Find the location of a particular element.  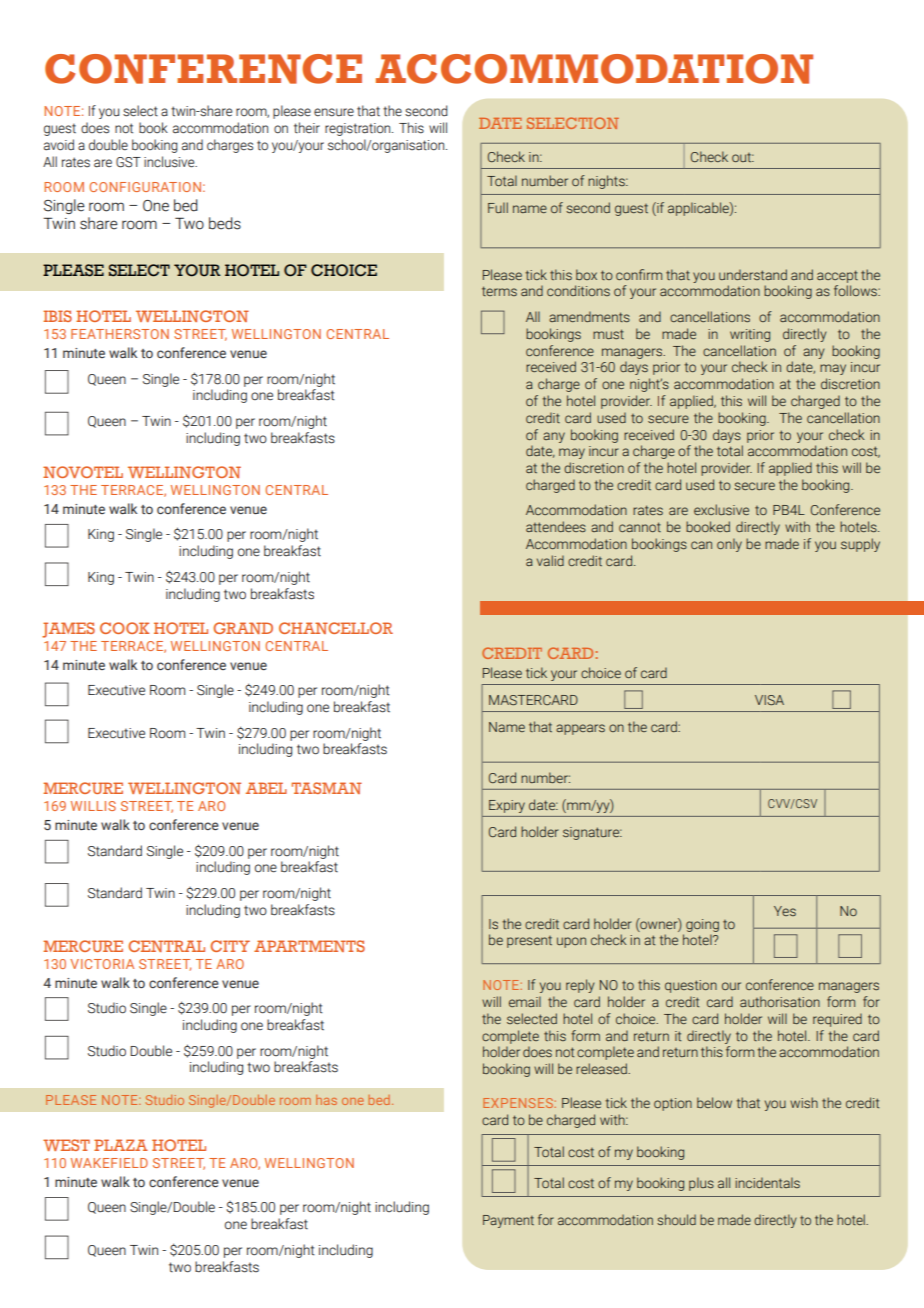

ABEL is located at coordinates (266, 788).
